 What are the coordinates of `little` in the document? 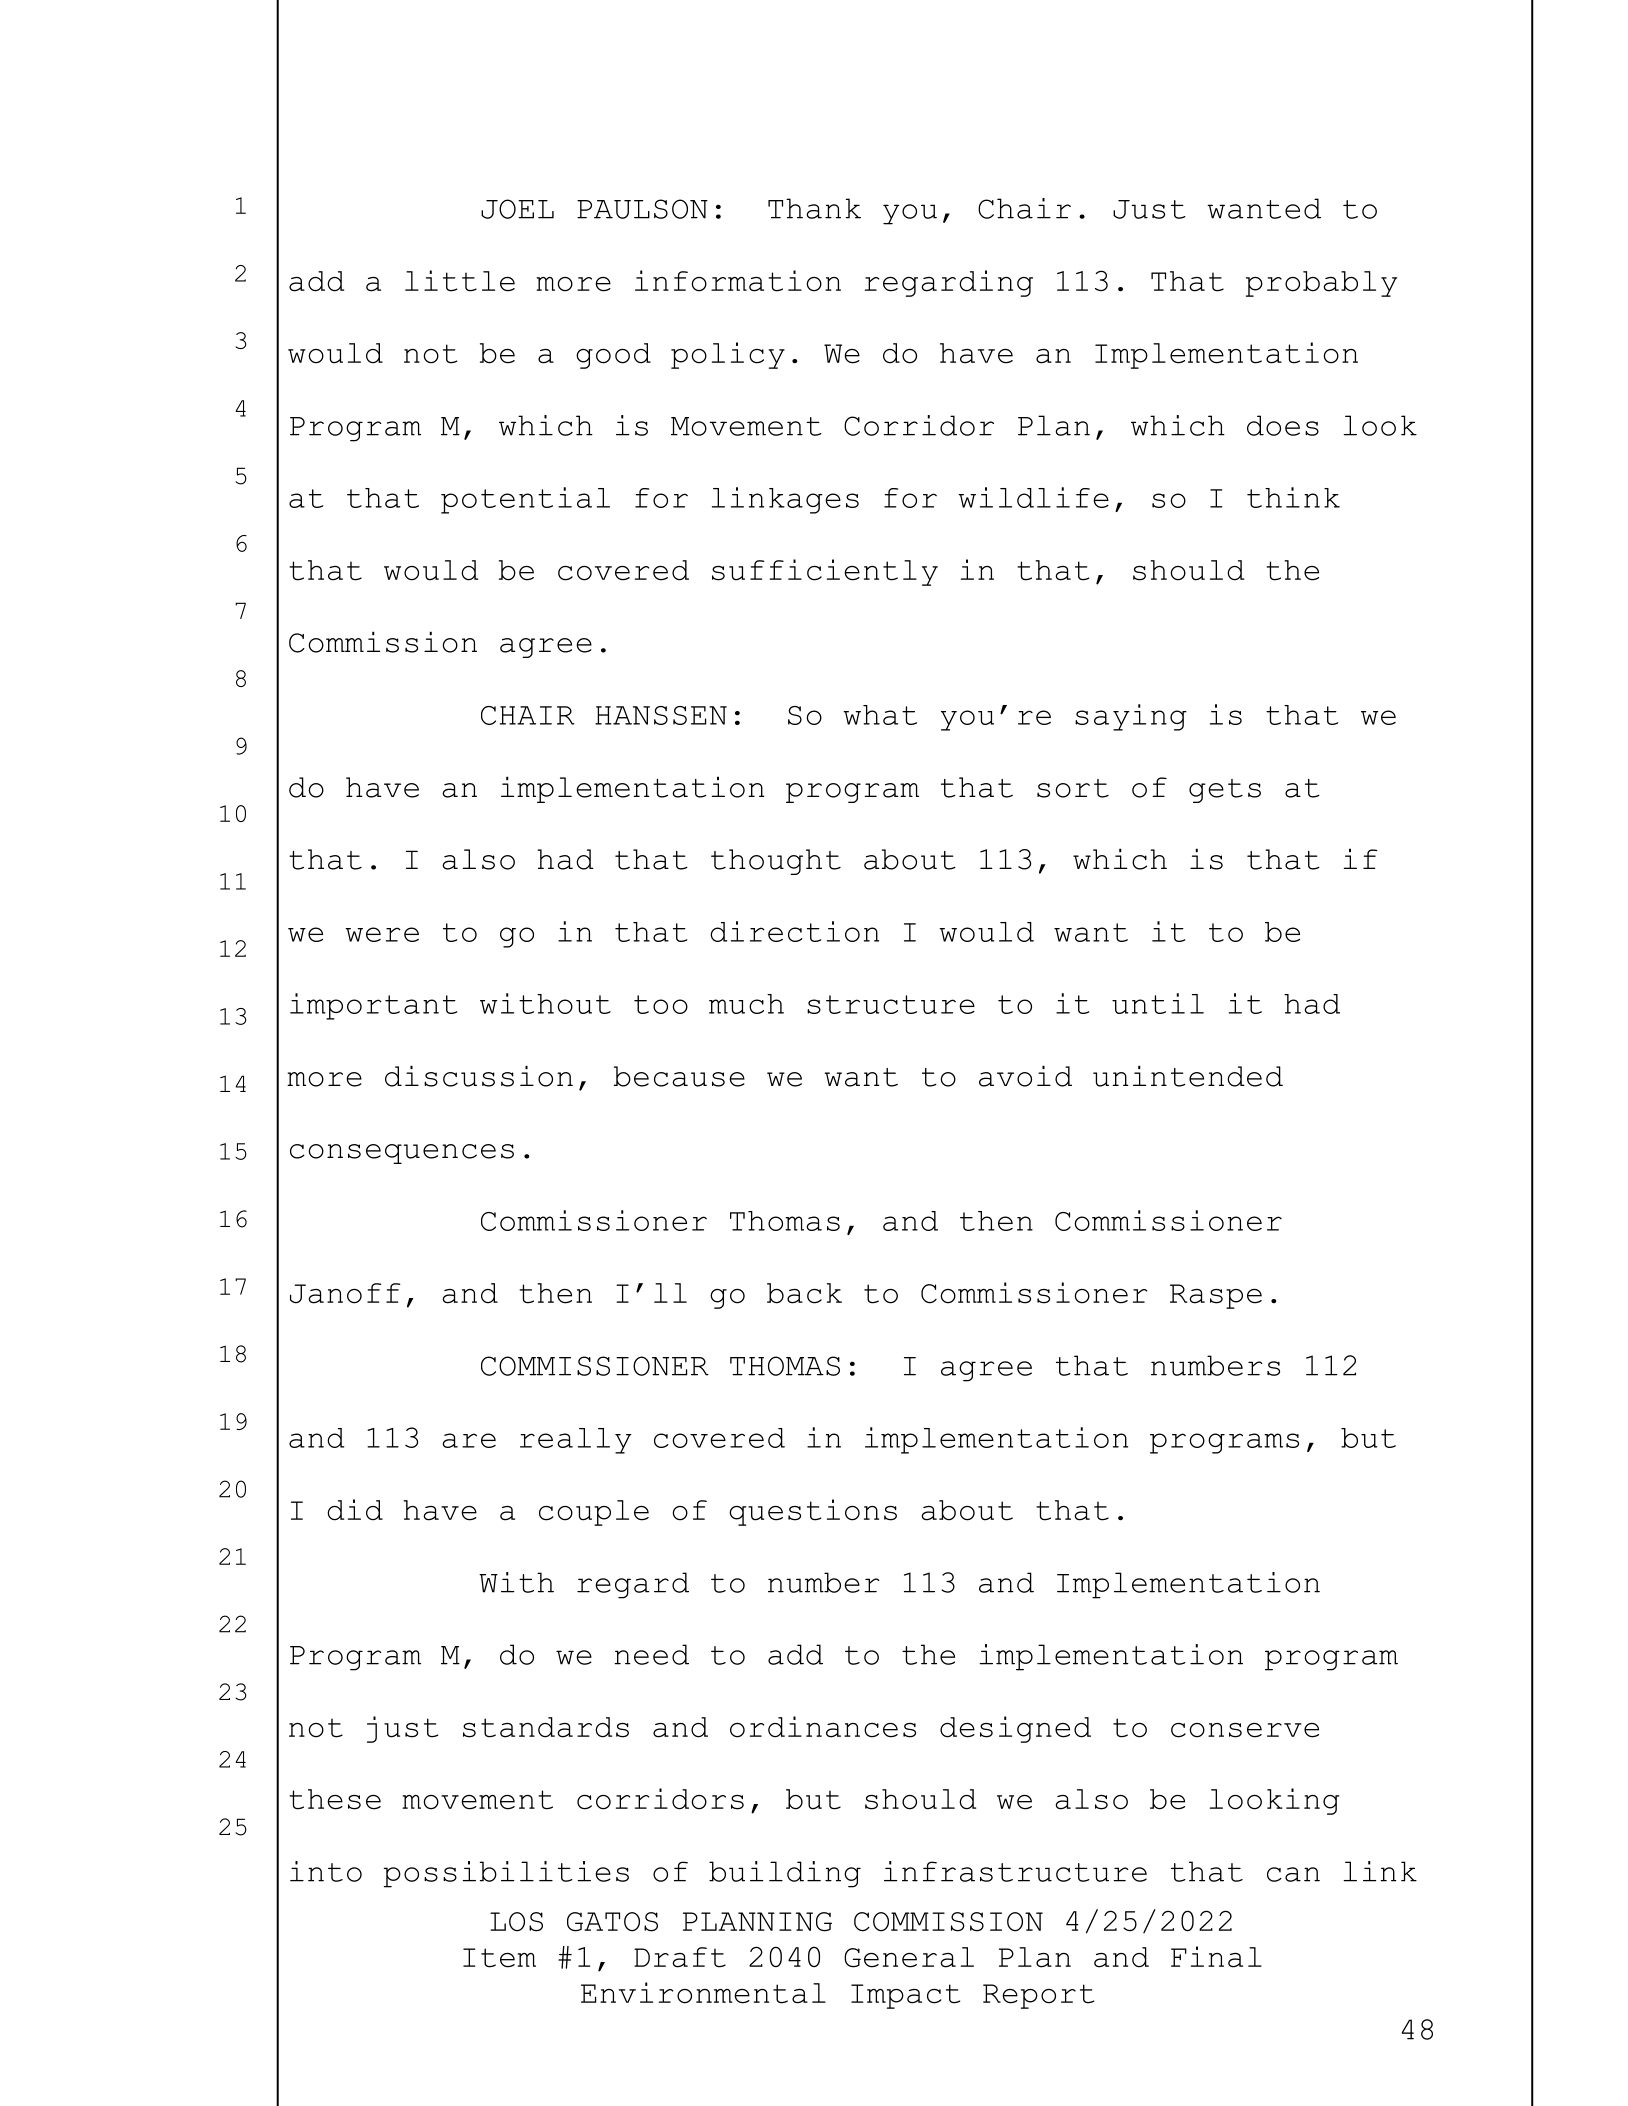 It's located at (460, 281).
